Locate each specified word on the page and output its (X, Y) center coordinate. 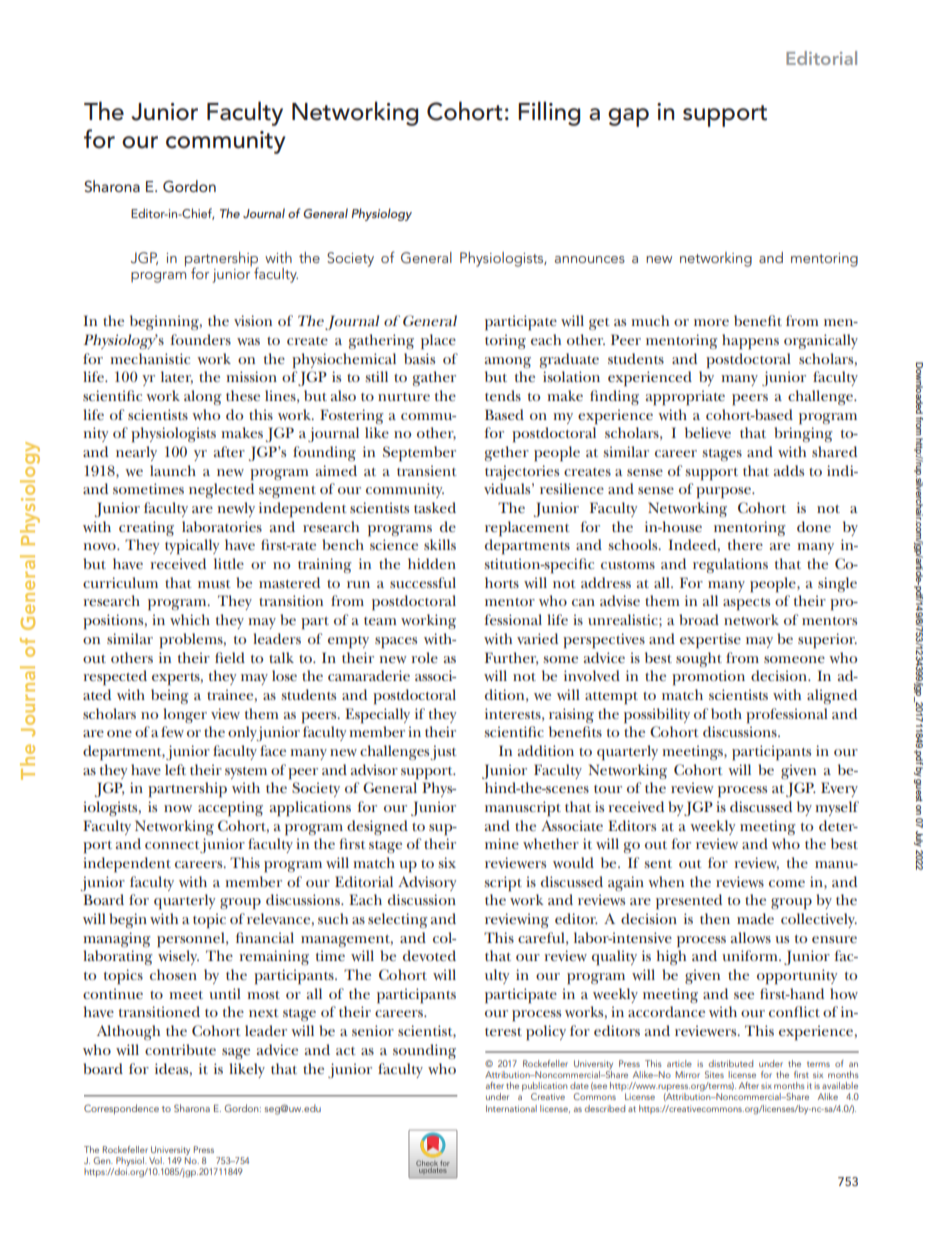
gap (628, 117)
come (787, 883)
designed (377, 827)
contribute (180, 1049)
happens (750, 342)
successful (423, 582)
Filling (549, 113)
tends (503, 395)
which (190, 619)
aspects (746, 604)
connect (172, 845)
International (511, 1108)
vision (253, 320)
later (177, 377)
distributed (730, 1063)
